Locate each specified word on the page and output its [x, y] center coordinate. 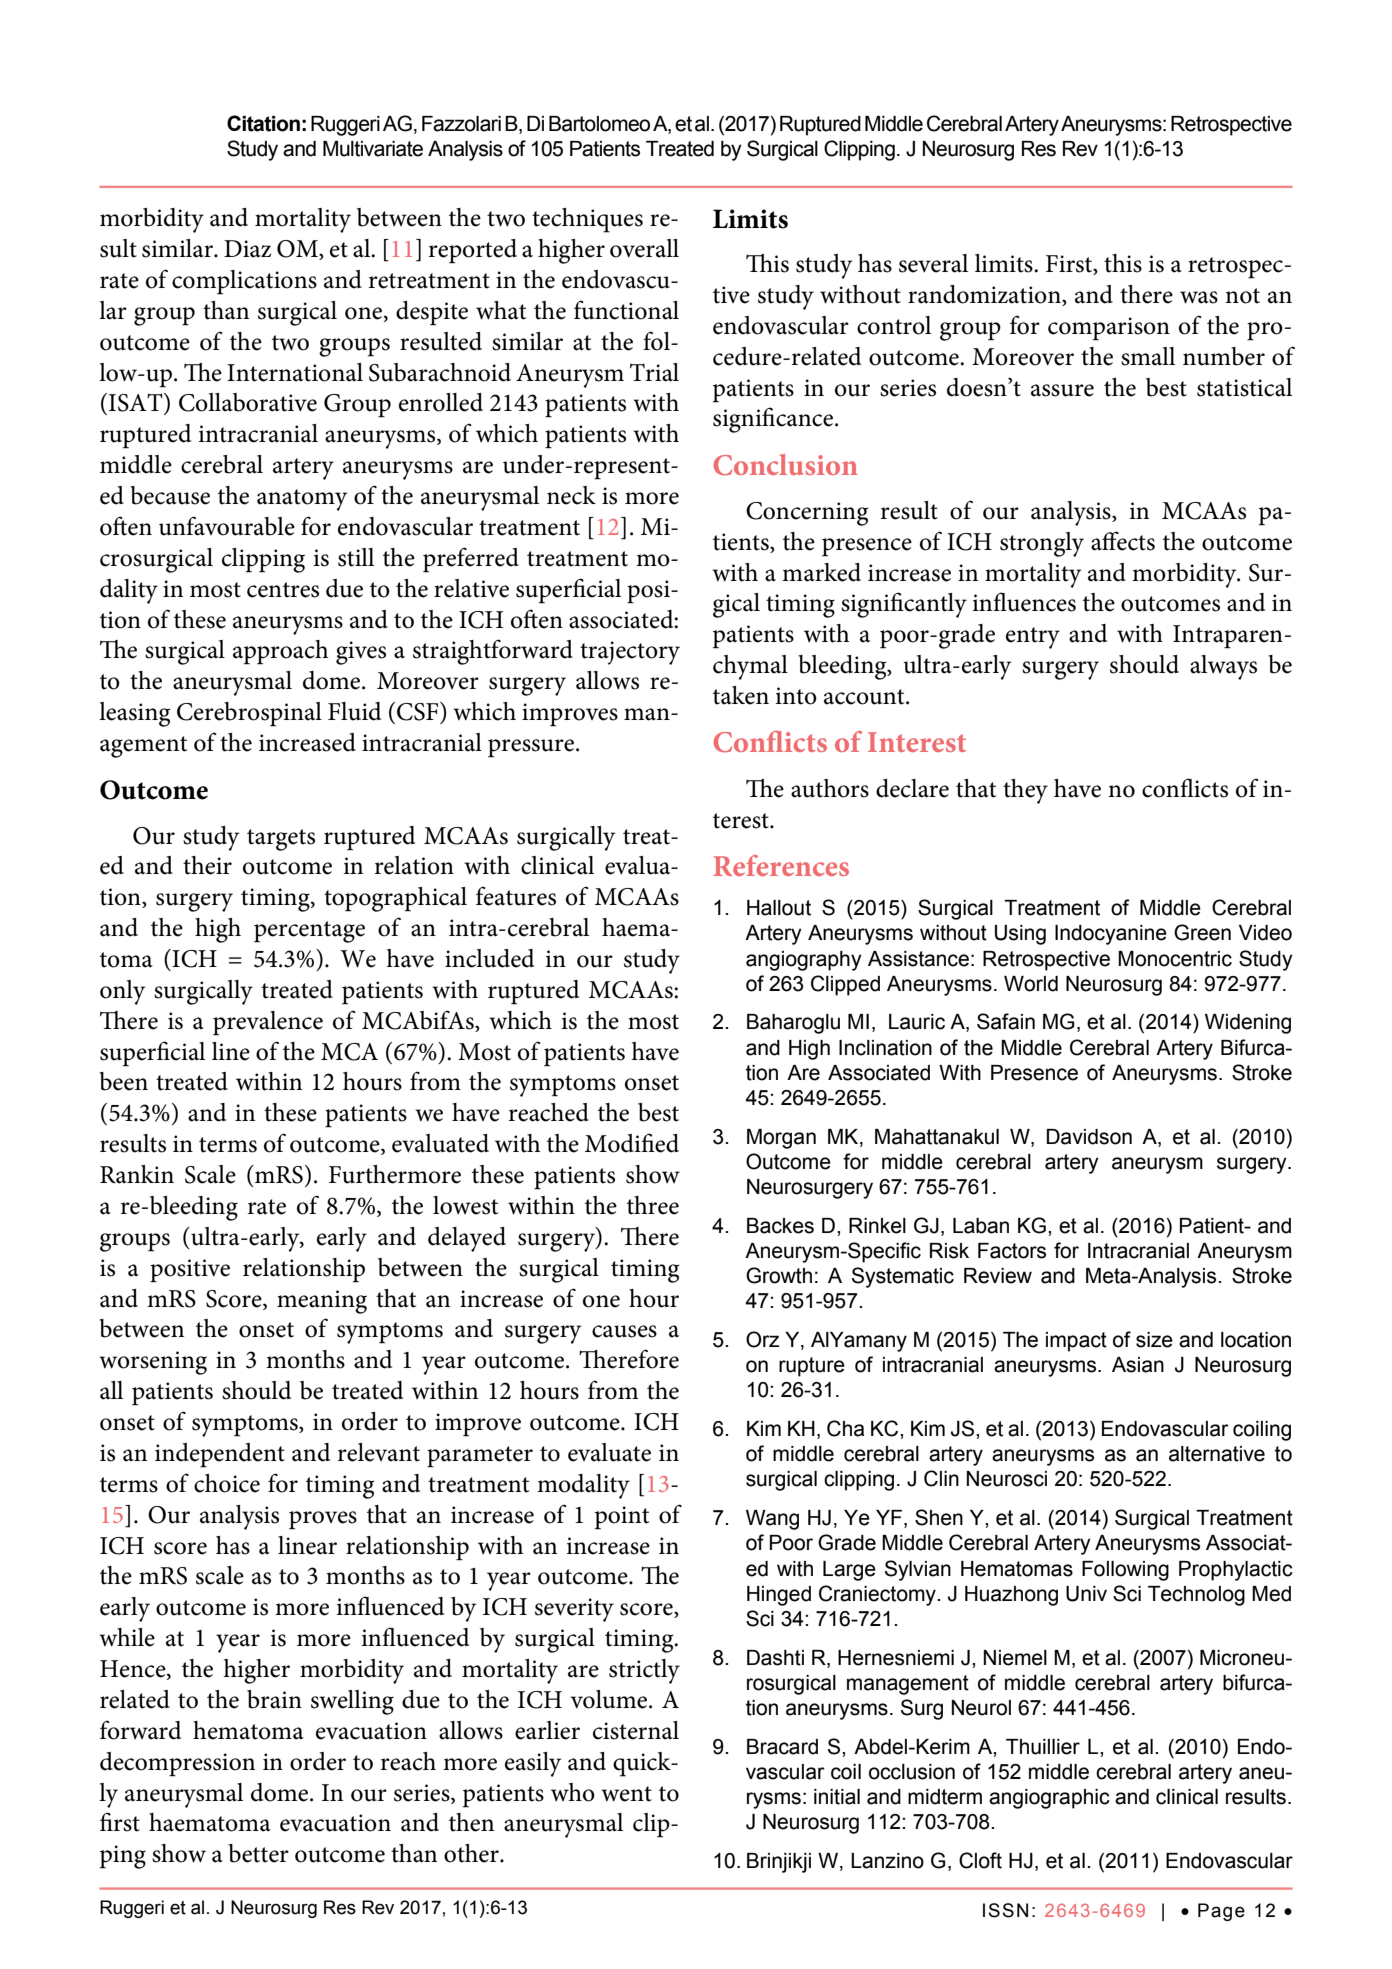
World [1031, 984]
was [1199, 297]
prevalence [268, 1023]
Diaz [247, 249]
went [626, 1794]
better [258, 1853]
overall [644, 248]
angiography [804, 961]
